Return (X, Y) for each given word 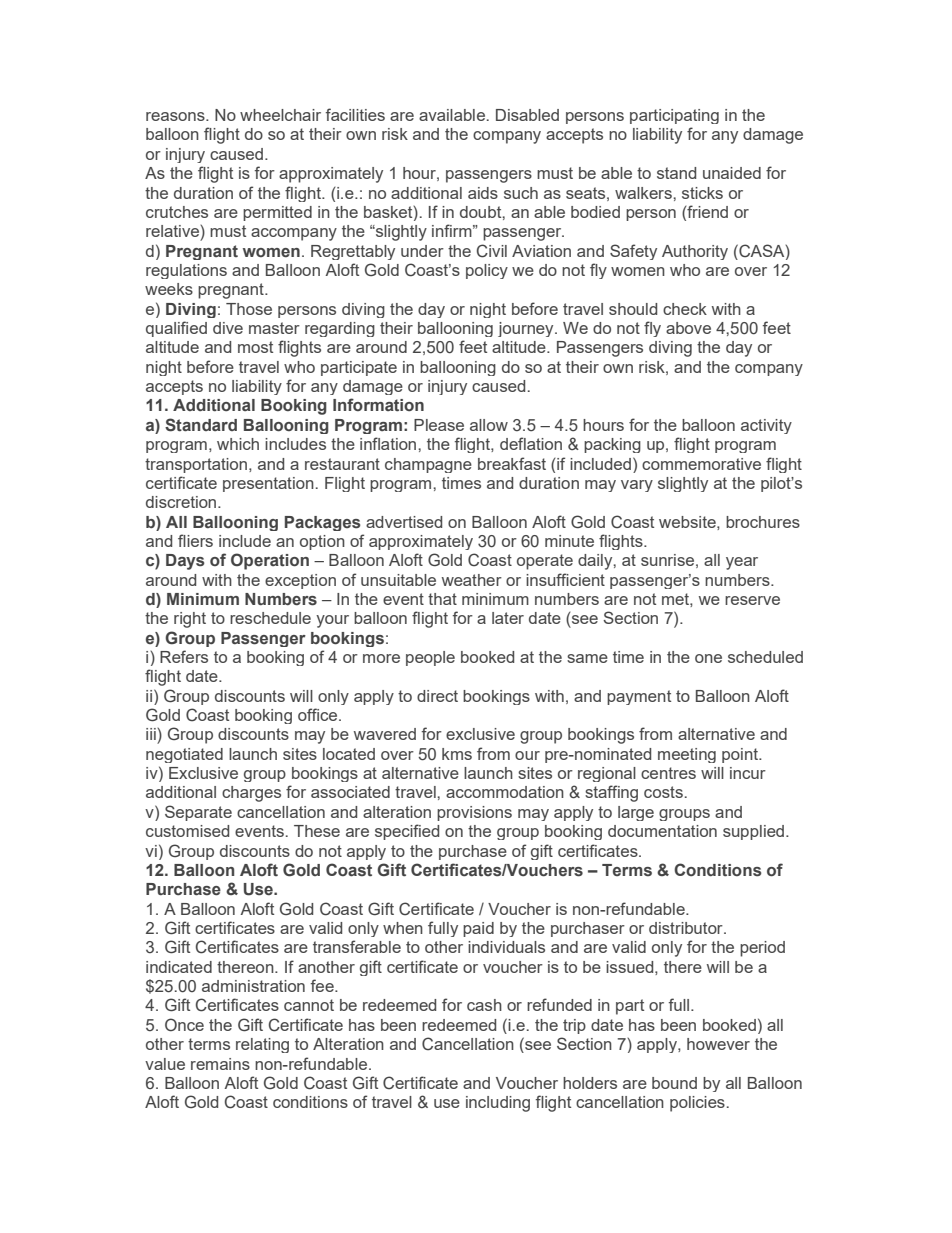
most (255, 347)
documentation (662, 831)
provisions (474, 813)
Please (439, 425)
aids (483, 193)
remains (220, 1064)
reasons (176, 116)
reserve (752, 600)
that (442, 599)
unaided (732, 173)
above (688, 328)
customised (187, 831)
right (190, 620)
